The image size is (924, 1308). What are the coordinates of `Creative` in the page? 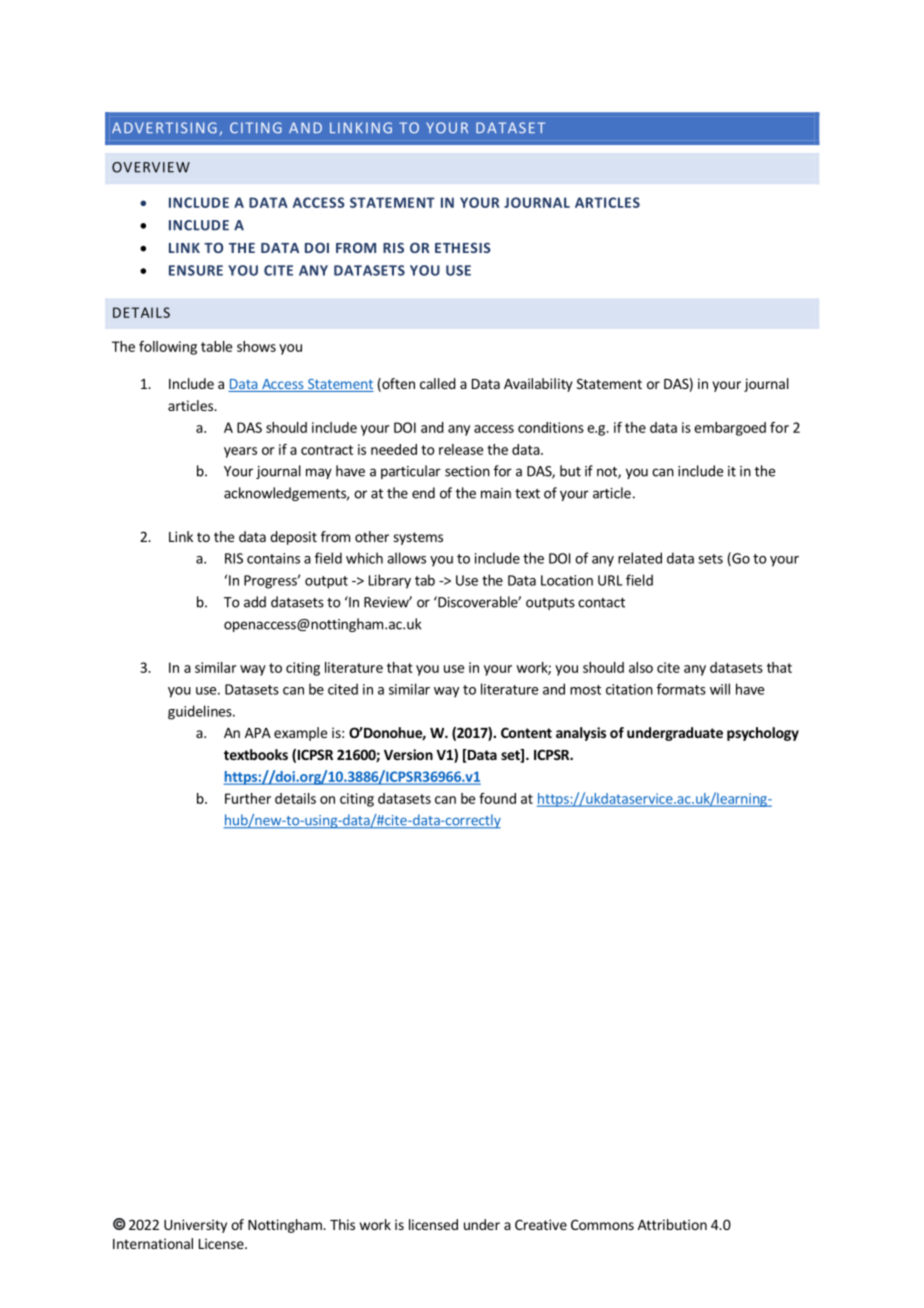 It's located at (541, 1224).
